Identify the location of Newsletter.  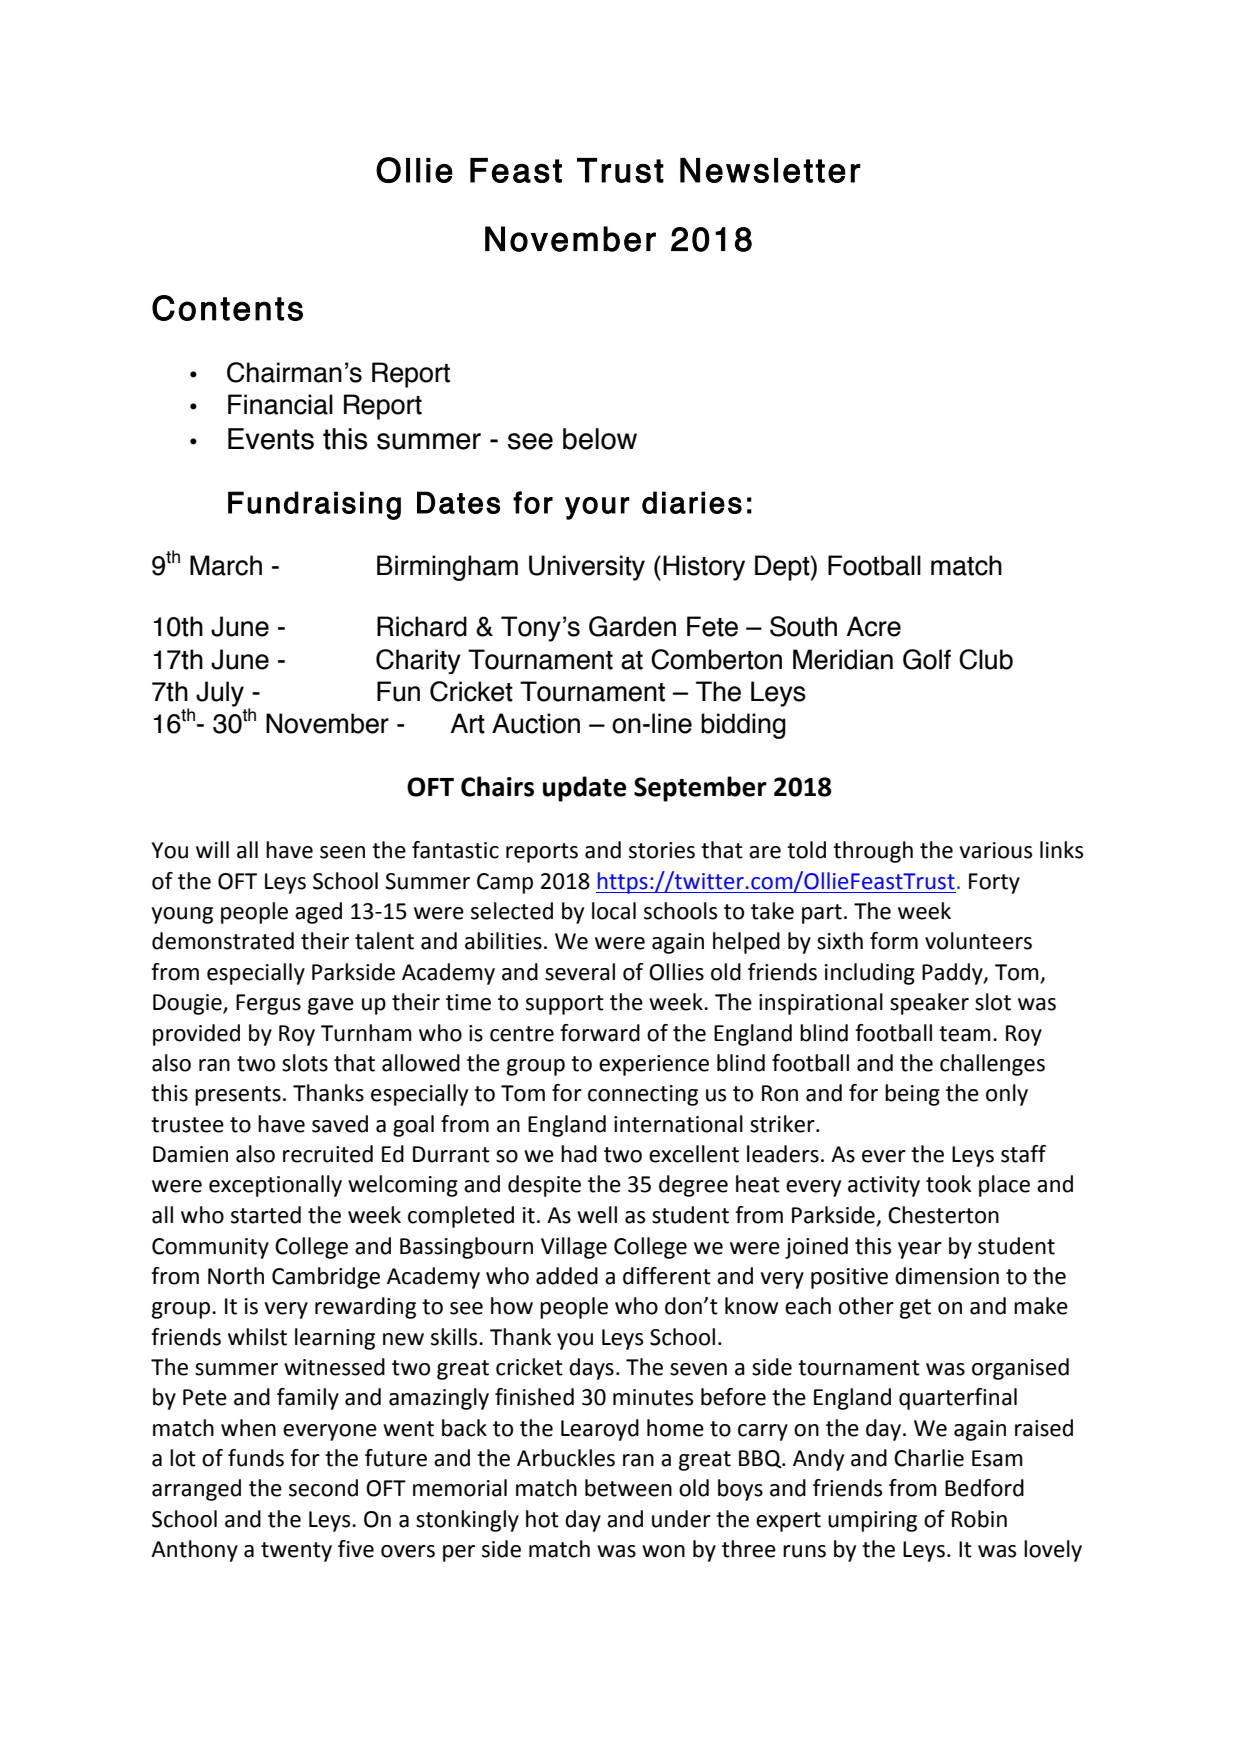
(770, 170).
